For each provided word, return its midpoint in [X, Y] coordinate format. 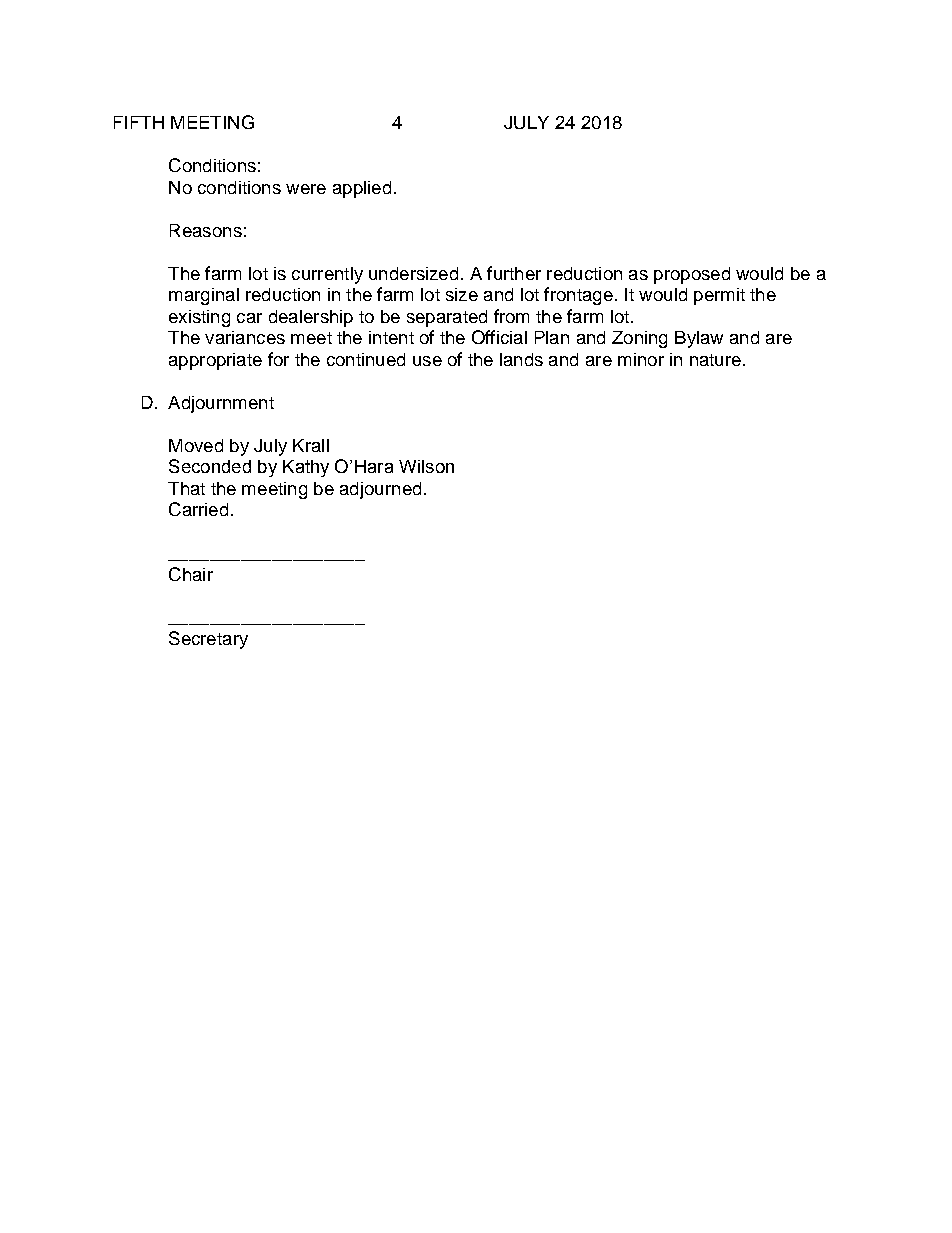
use [427, 361]
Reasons [206, 230]
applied [362, 189]
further [514, 273]
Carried [198, 509]
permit [719, 296]
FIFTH [139, 122]
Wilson [426, 466]
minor [641, 359]
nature [715, 360]
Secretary [208, 640]
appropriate [215, 361]
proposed [692, 275]
